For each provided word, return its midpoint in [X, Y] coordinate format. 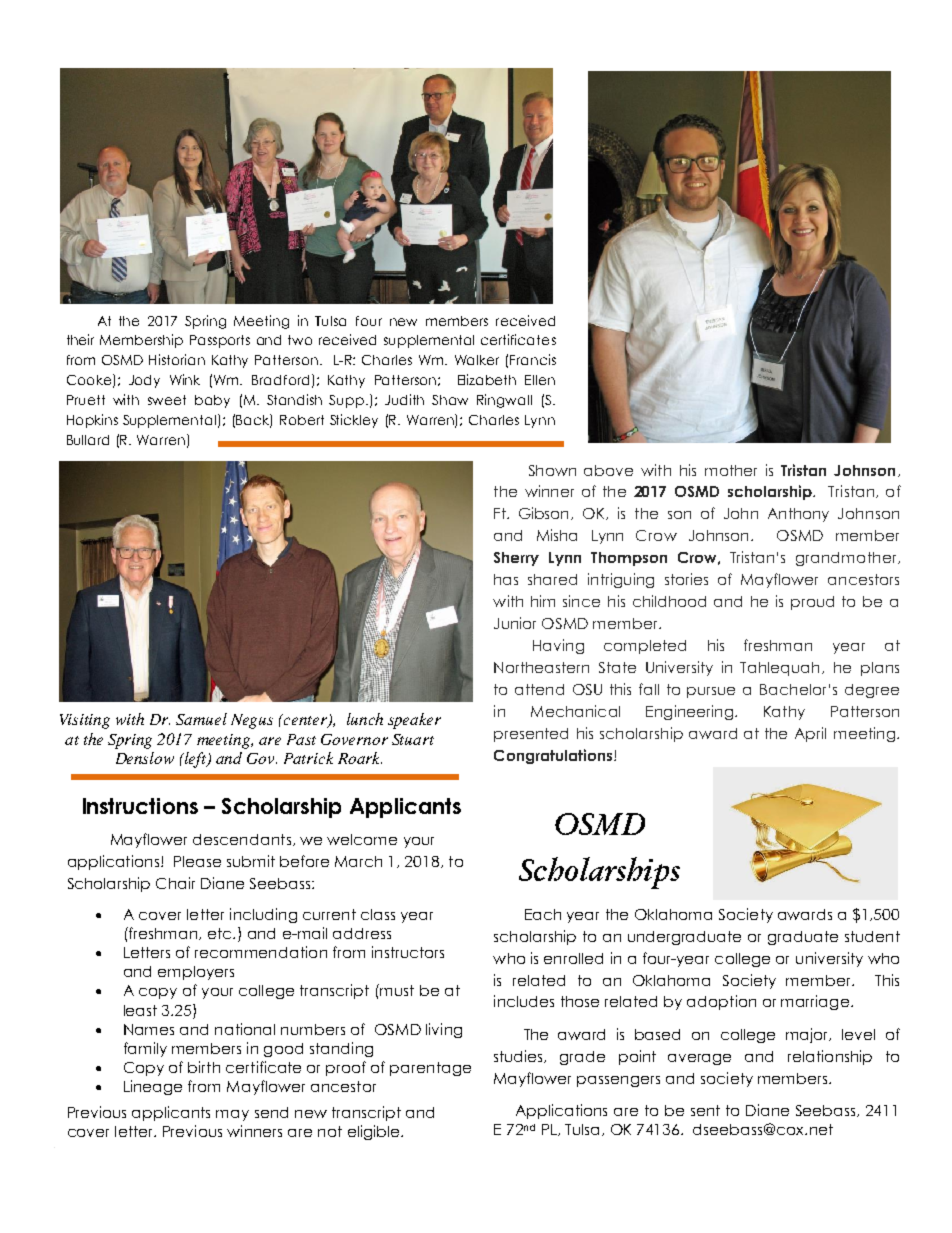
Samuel [201, 719]
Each [543, 914]
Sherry [516, 559]
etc [221, 933]
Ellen [540, 380]
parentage [430, 1069]
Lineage [153, 1087]
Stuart [413, 739]
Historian [177, 359]
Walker [477, 360]
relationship [830, 1057]
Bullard [88, 440]
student [872, 936]
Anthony [798, 515]
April [810, 734]
